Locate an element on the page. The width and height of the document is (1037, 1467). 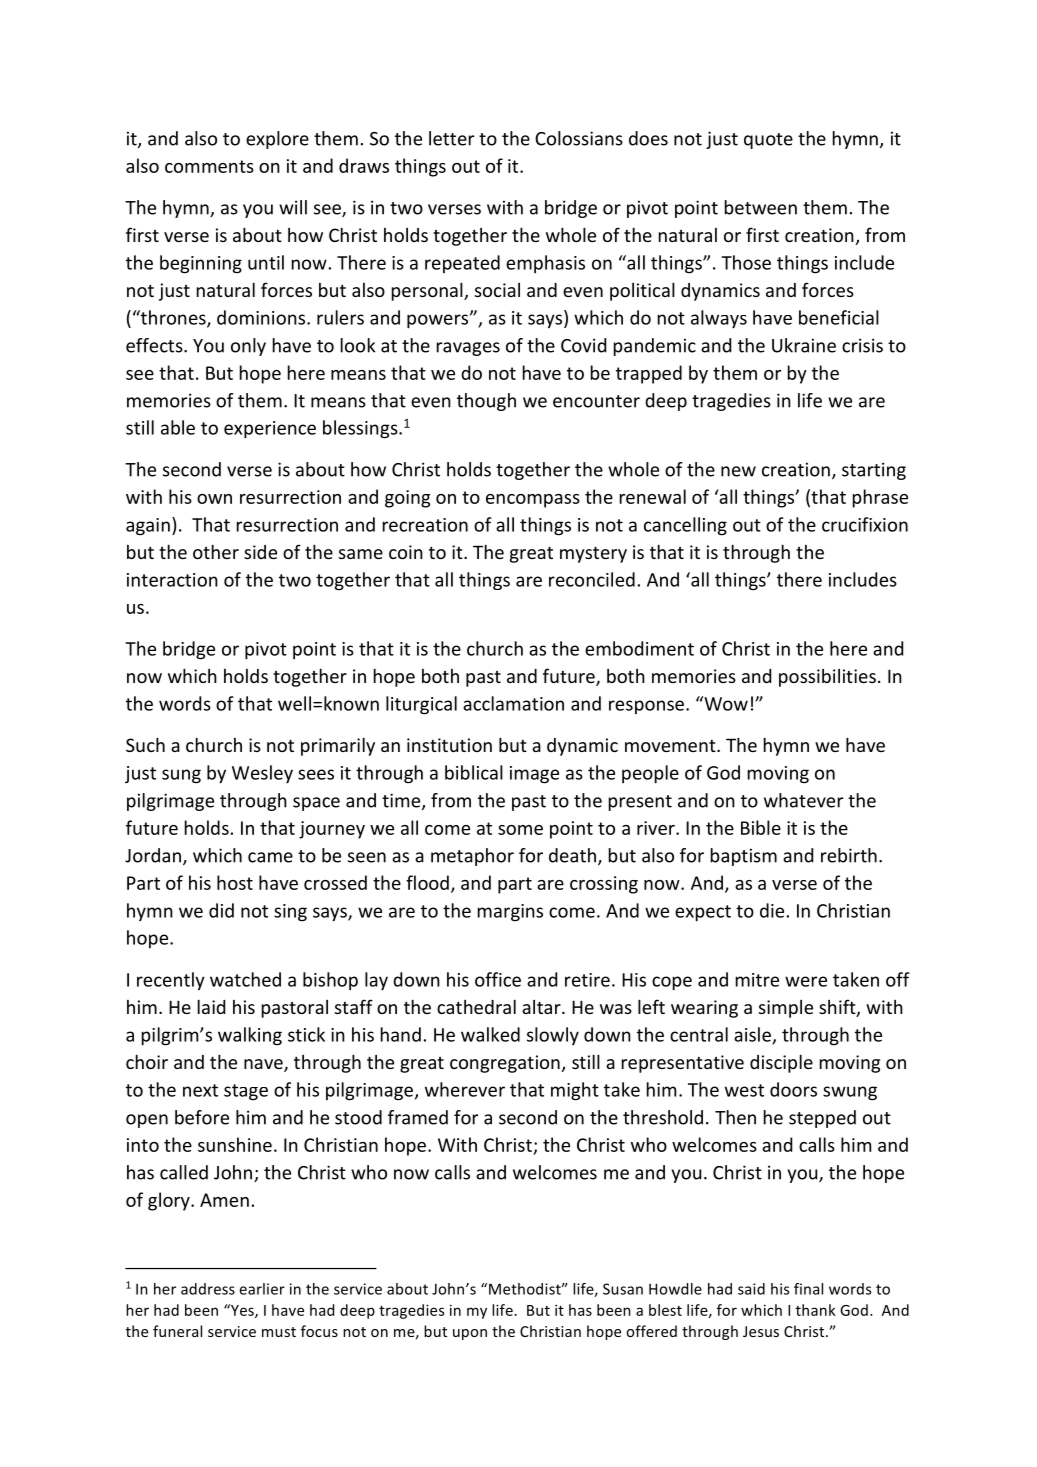
though is located at coordinates (486, 402).
